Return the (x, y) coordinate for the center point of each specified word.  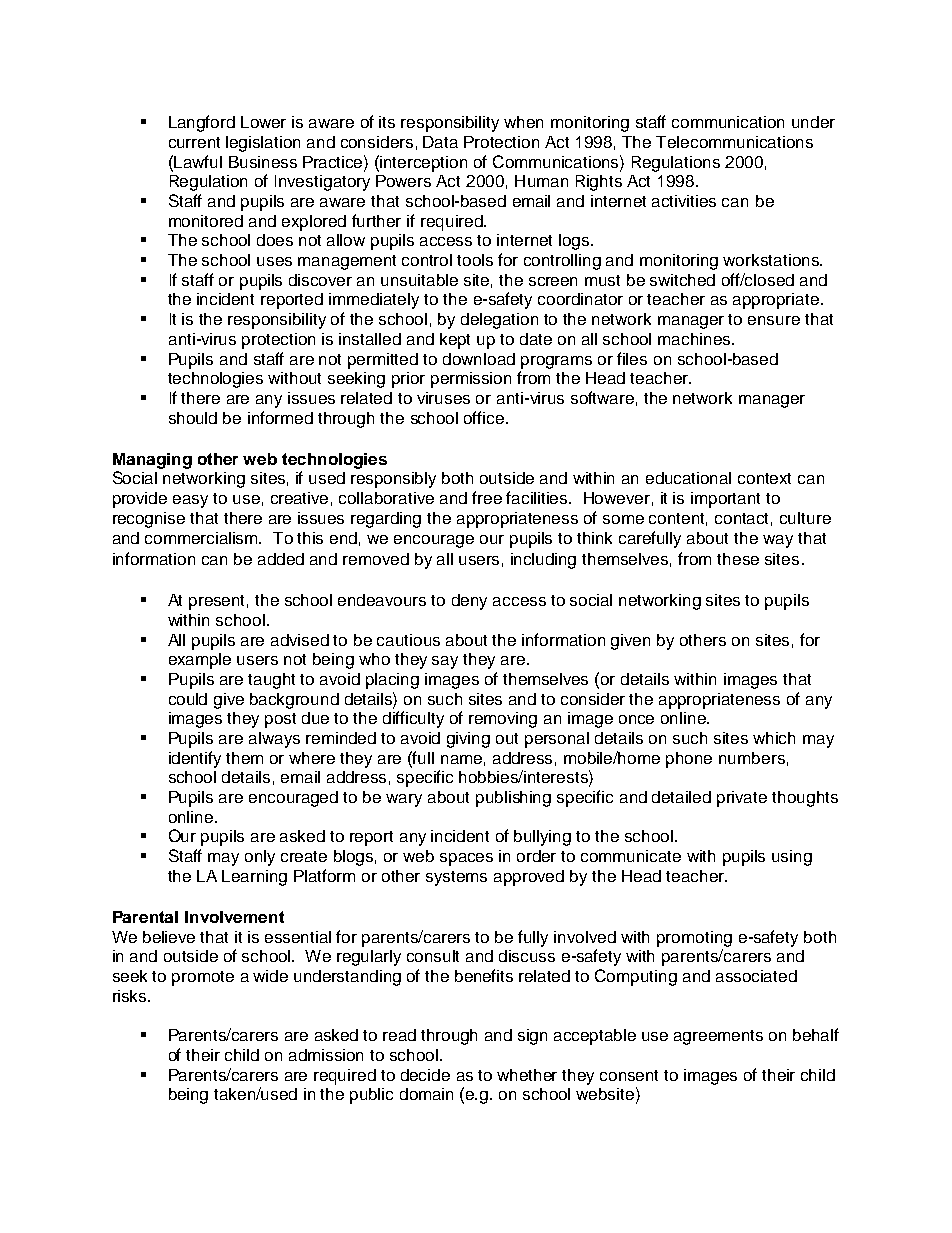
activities (684, 201)
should (193, 418)
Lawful (198, 161)
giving (468, 740)
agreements (718, 1037)
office (485, 417)
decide (425, 1075)
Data (440, 142)
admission (326, 1055)
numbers (752, 758)
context (764, 478)
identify (195, 759)
